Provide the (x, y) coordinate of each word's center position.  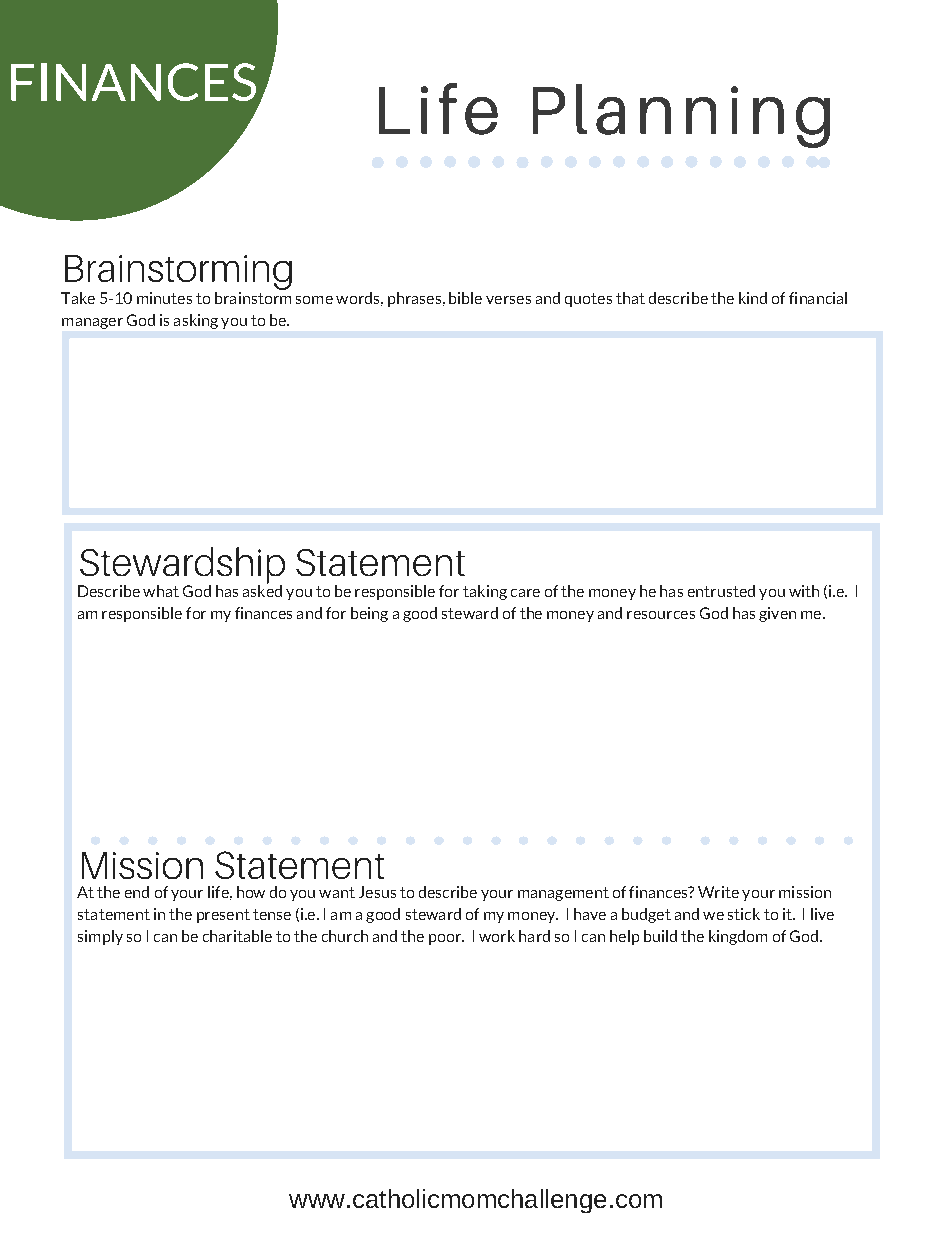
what (161, 591)
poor (446, 939)
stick (744, 914)
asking (196, 321)
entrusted (721, 591)
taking (485, 592)
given (777, 614)
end (137, 892)
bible (465, 298)
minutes (164, 298)
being (369, 614)
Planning (681, 116)
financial (818, 298)
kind (753, 298)
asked (262, 590)
